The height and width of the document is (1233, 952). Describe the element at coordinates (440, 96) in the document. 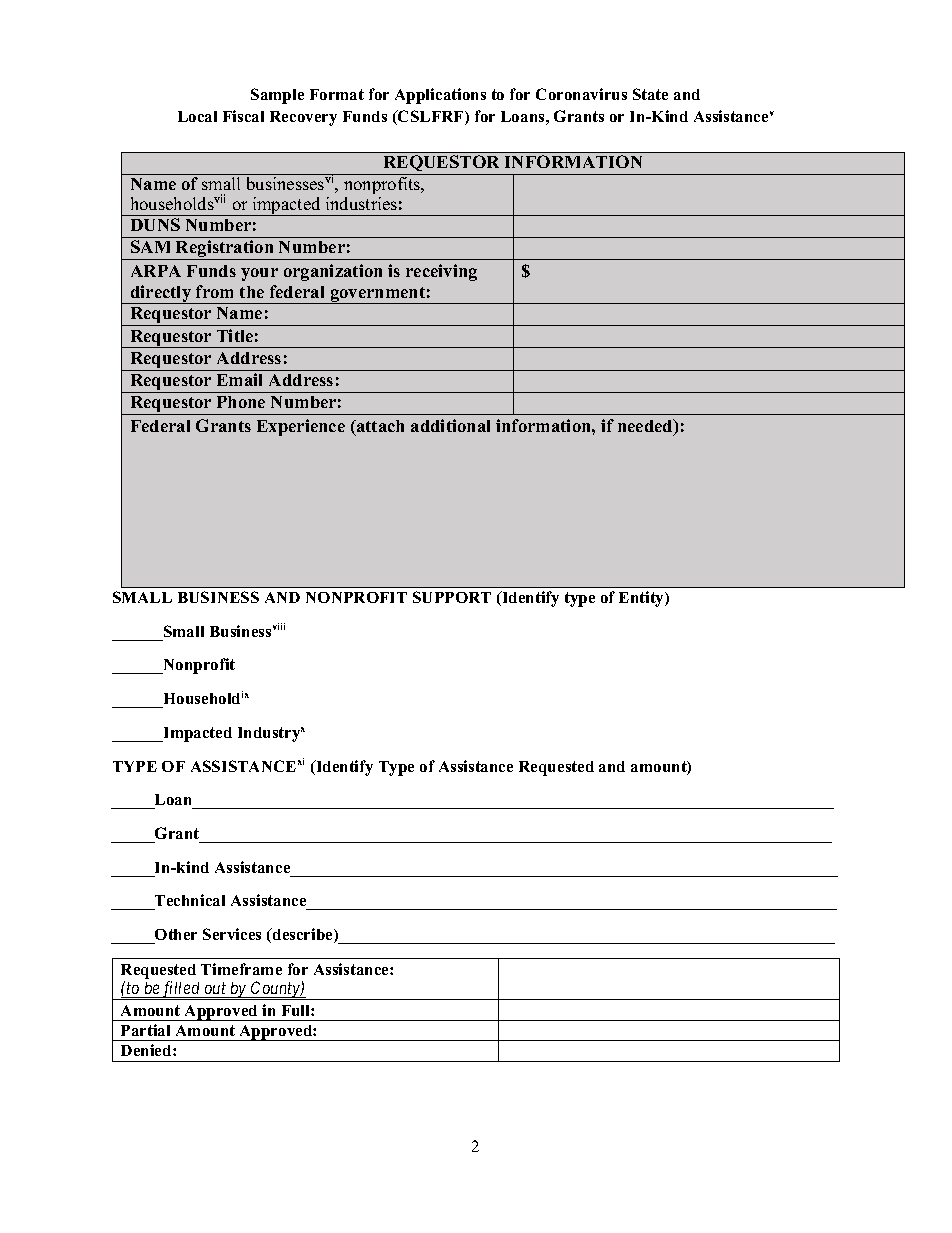

I see `Applications` at that location.
